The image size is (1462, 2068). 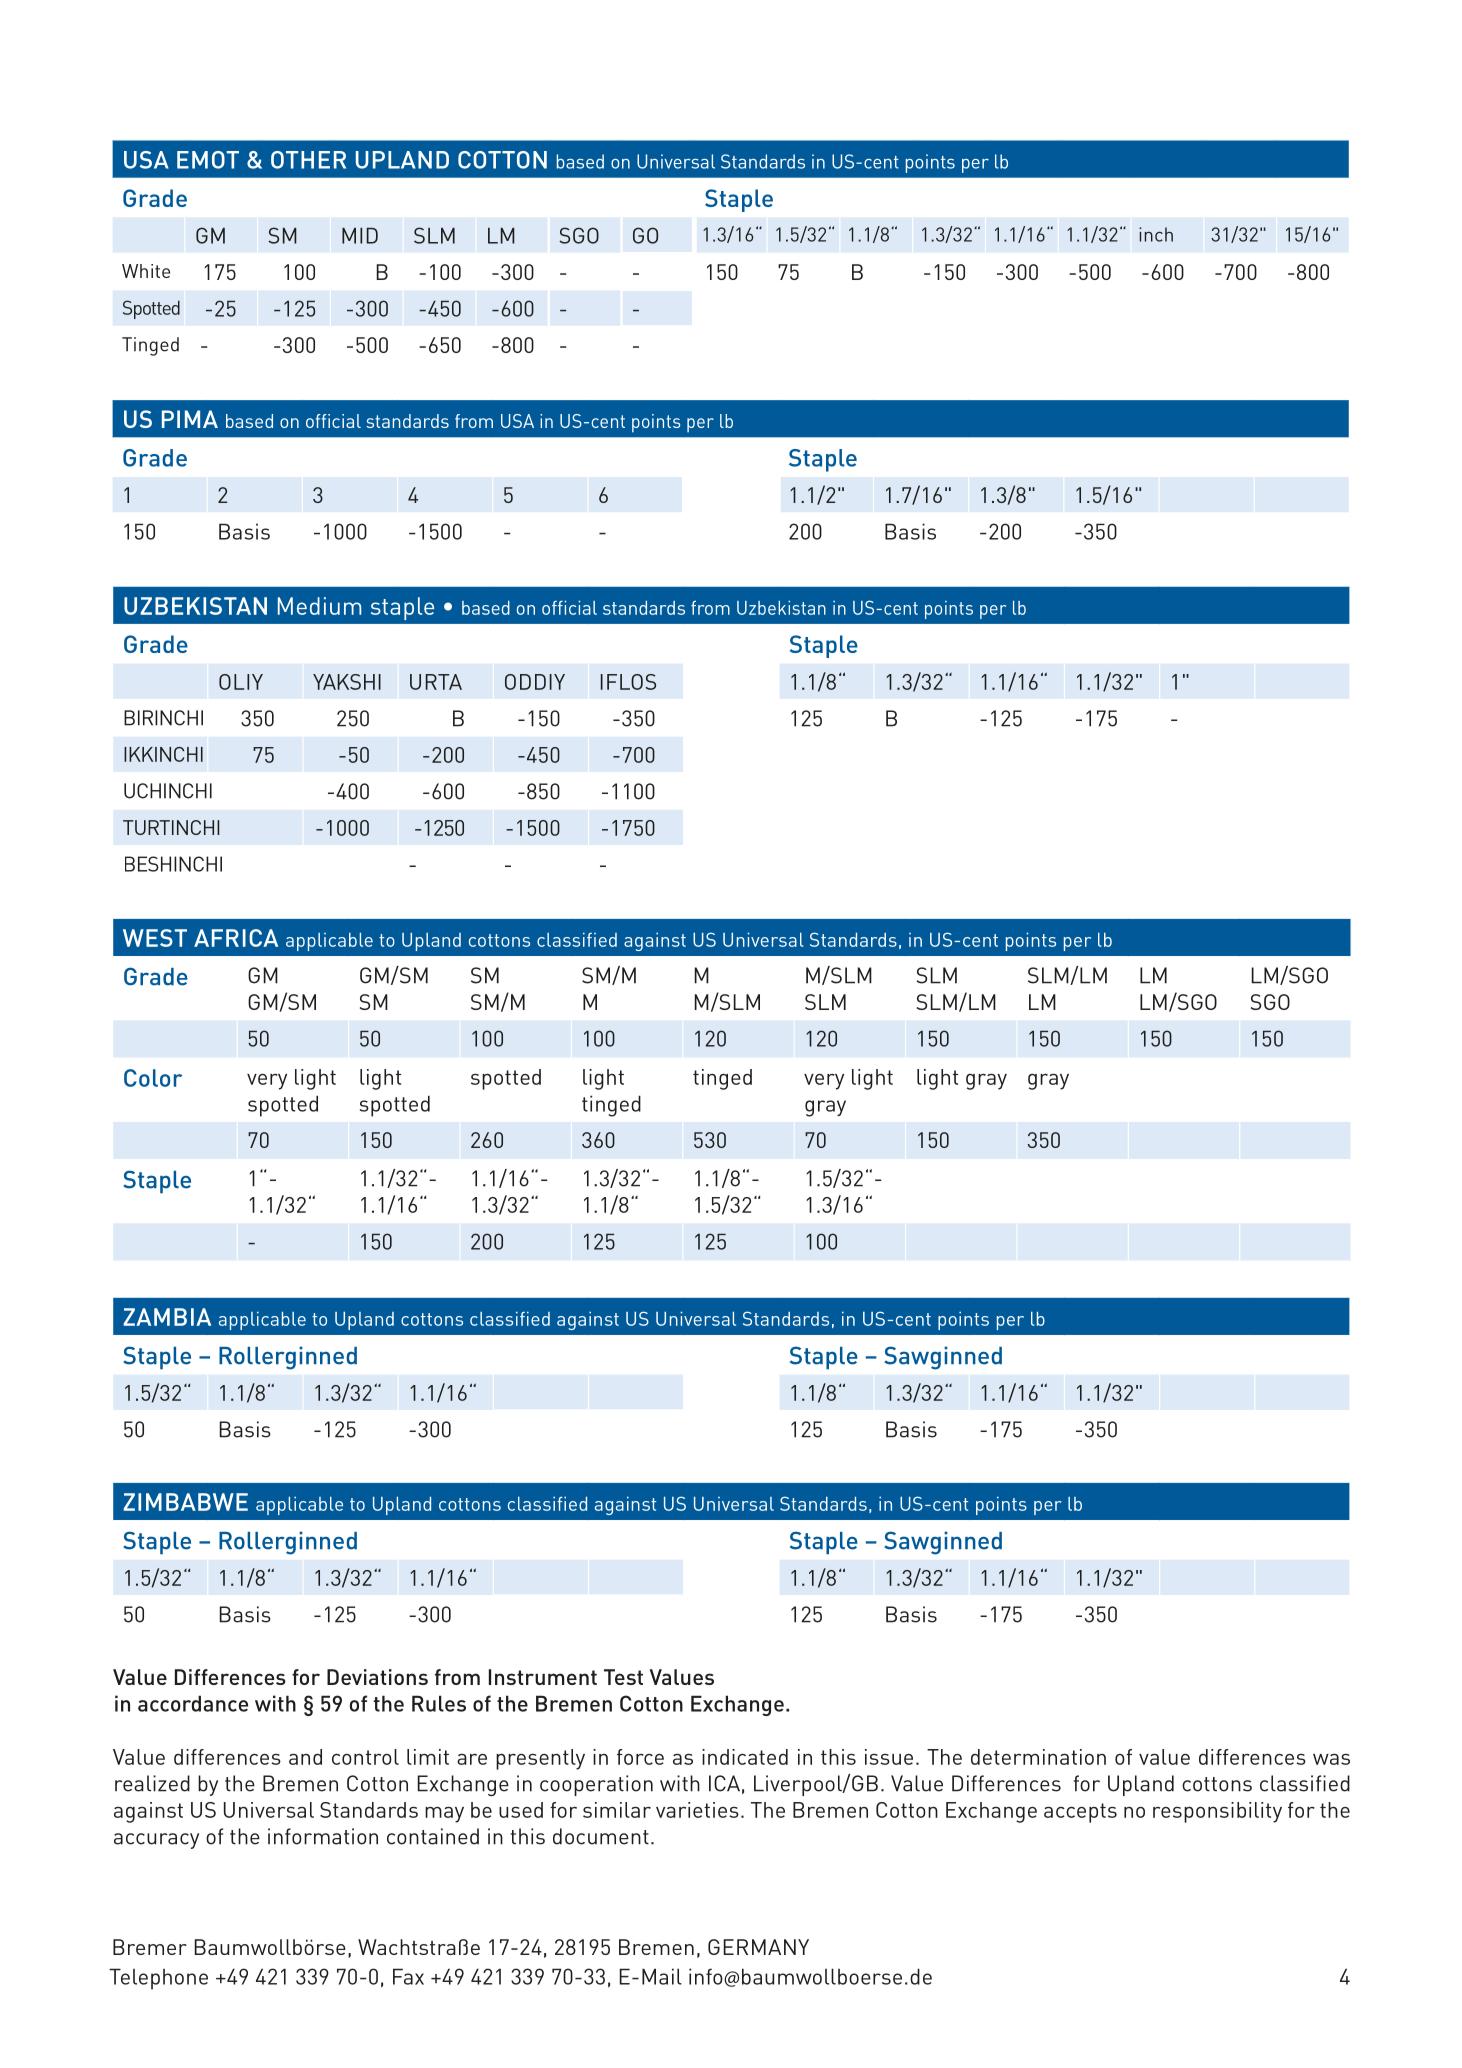 What do you see at coordinates (208, 160) in the screenshot?
I see `EMOT` at bounding box center [208, 160].
